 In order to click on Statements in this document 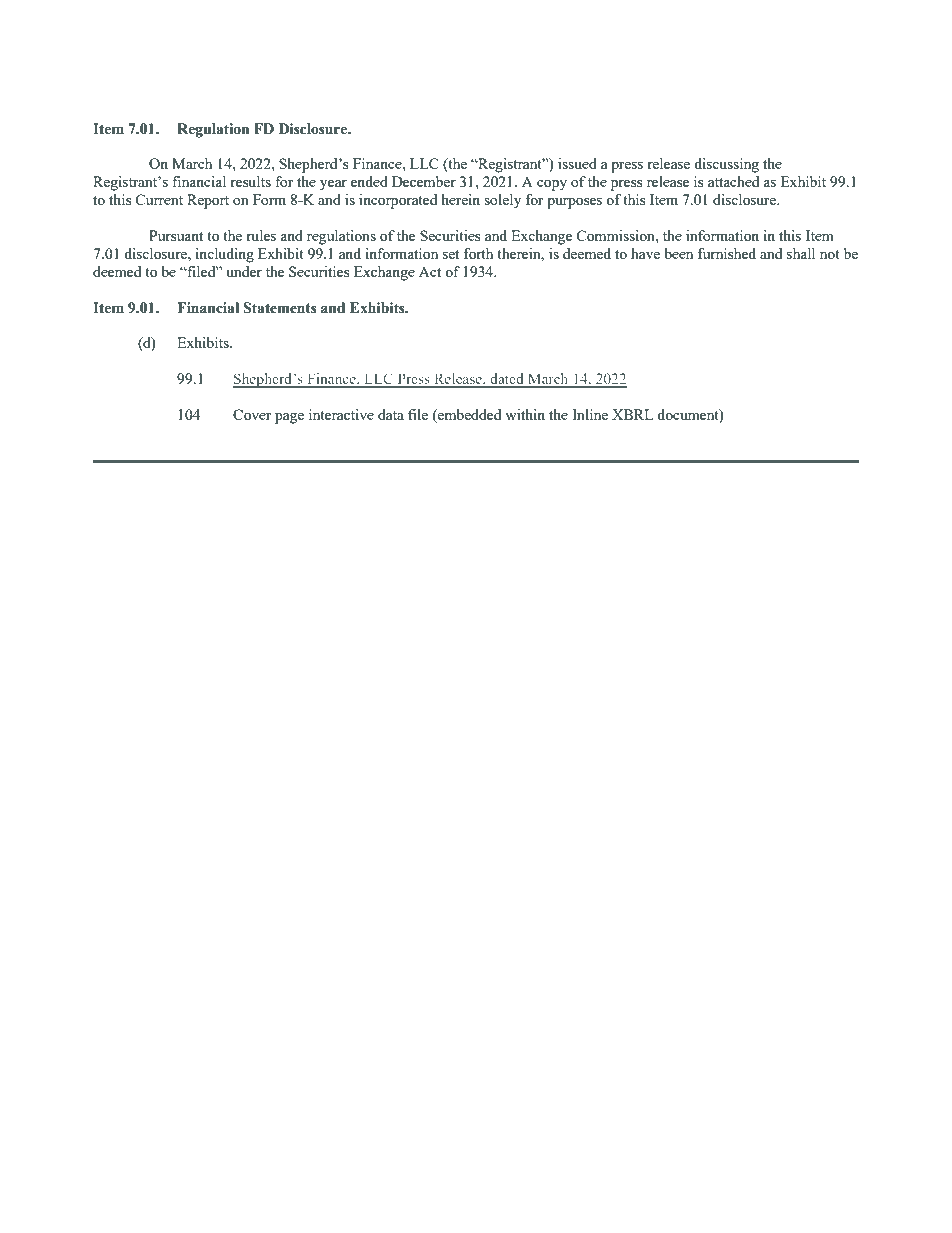, I will do `click(280, 308)`.
